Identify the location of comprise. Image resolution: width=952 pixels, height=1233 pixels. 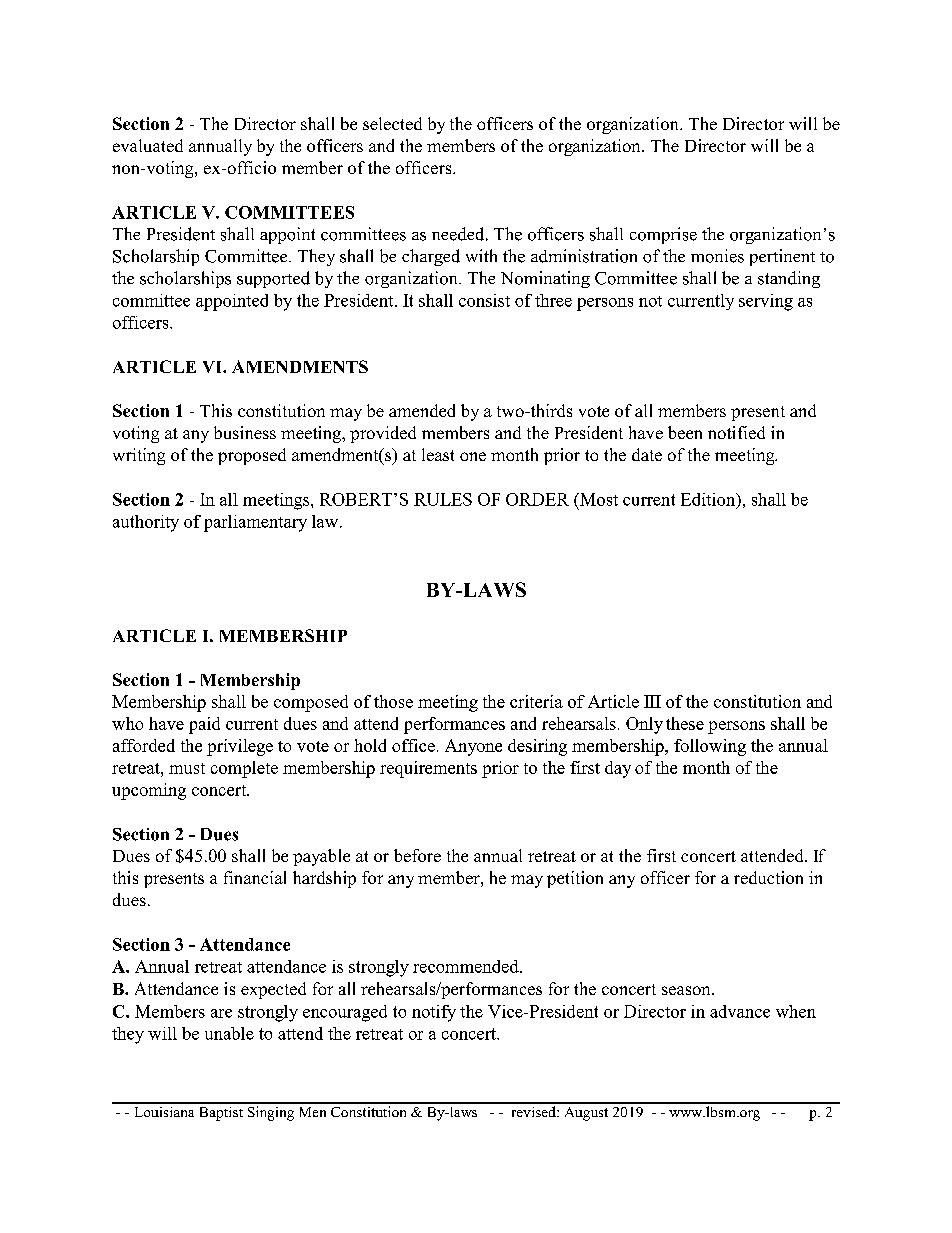
(663, 235).
